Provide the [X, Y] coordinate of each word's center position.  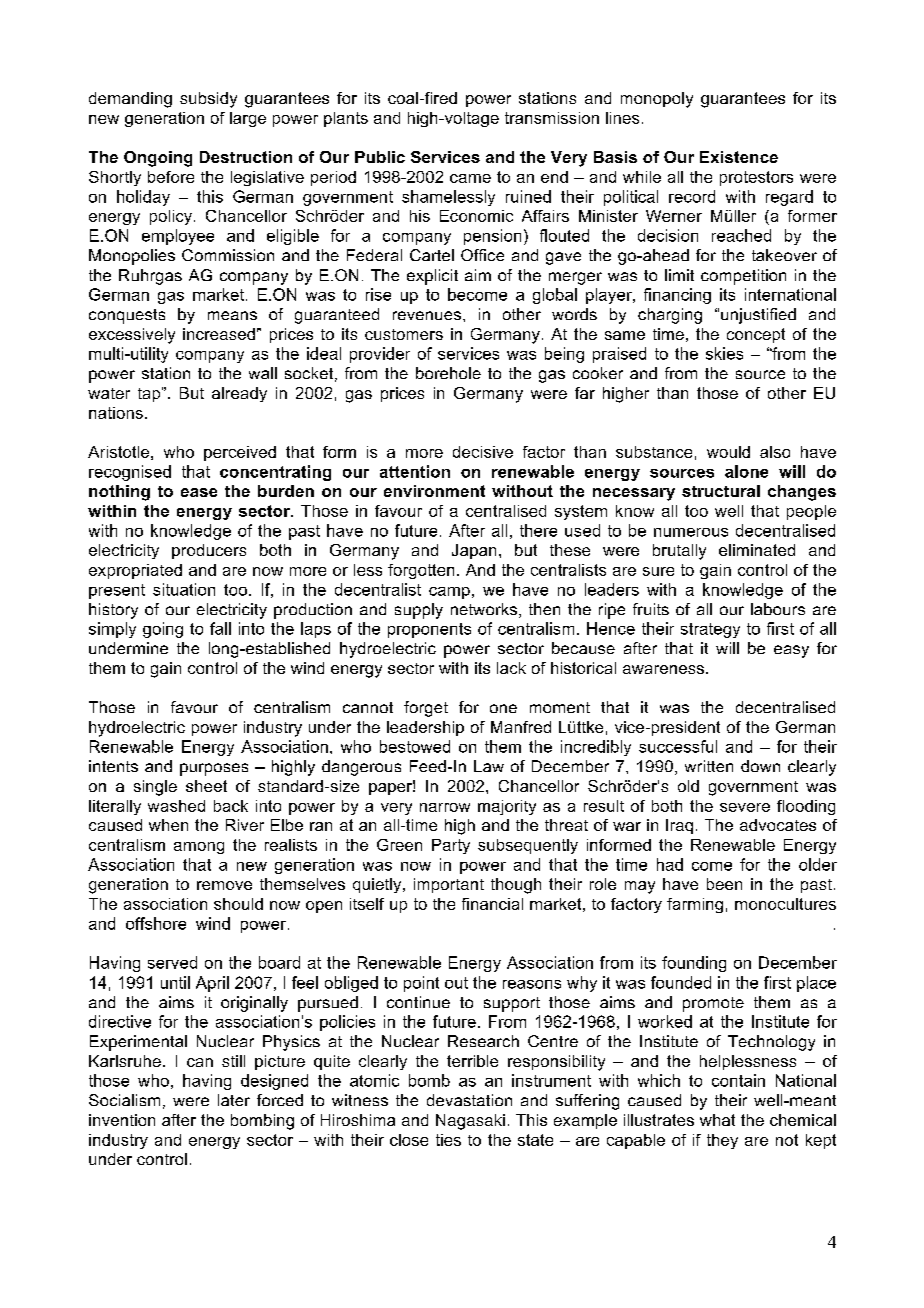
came [470, 178]
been [724, 884]
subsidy [208, 100]
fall [220, 628]
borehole [448, 373]
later [234, 1100]
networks [484, 609]
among [199, 848]
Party [451, 846]
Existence [739, 157]
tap [150, 394]
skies [724, 353]
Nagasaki [470, 1122]
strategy [710, 630]
